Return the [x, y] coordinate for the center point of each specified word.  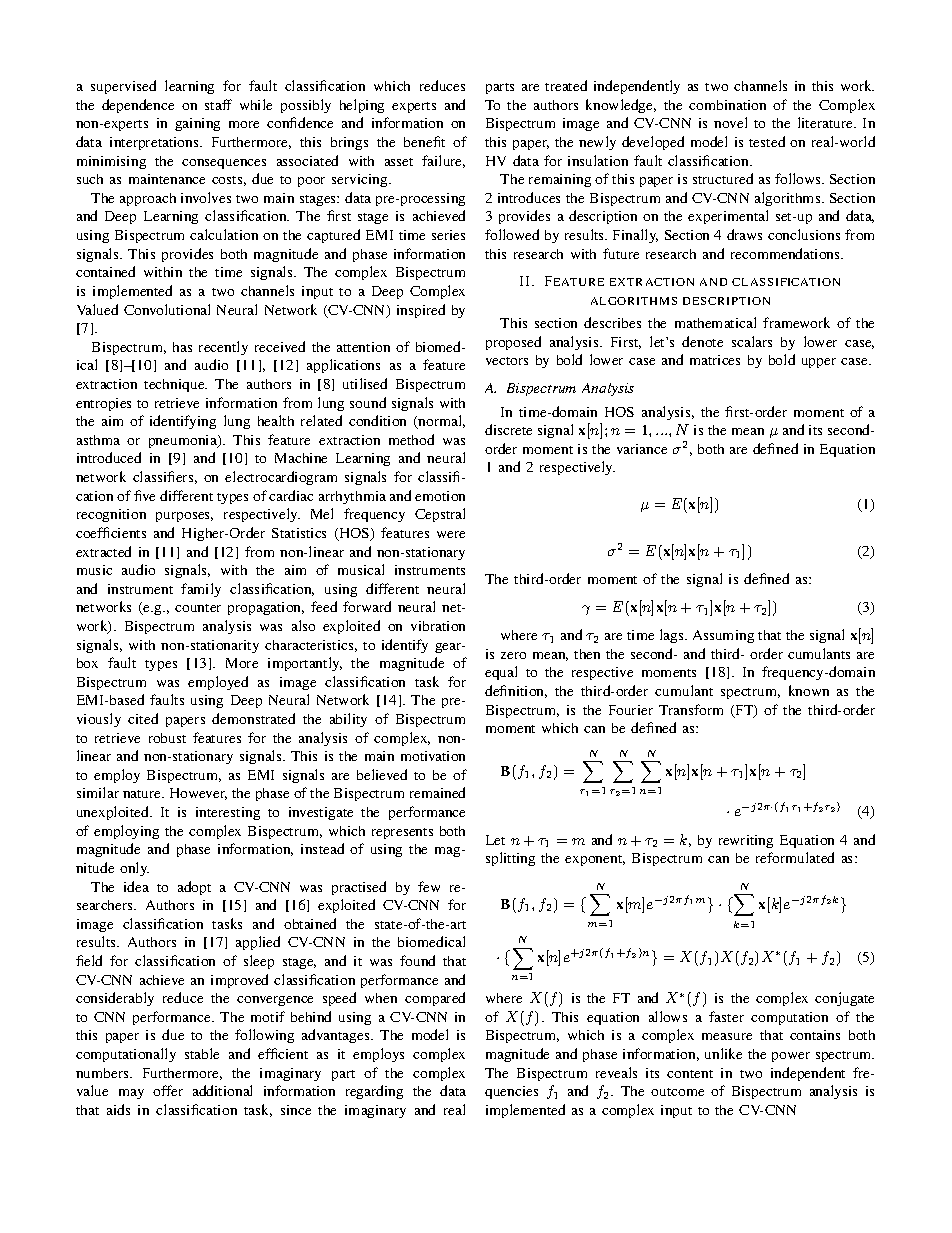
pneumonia [184, 441]
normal [441, 422]
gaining [197, 124]
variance [642, 449]
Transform [691, 709]
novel [730, 122]
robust [167, 738]
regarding [374, 1092]
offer [168, 1090]
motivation [433, 756]
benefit [424, 141]
